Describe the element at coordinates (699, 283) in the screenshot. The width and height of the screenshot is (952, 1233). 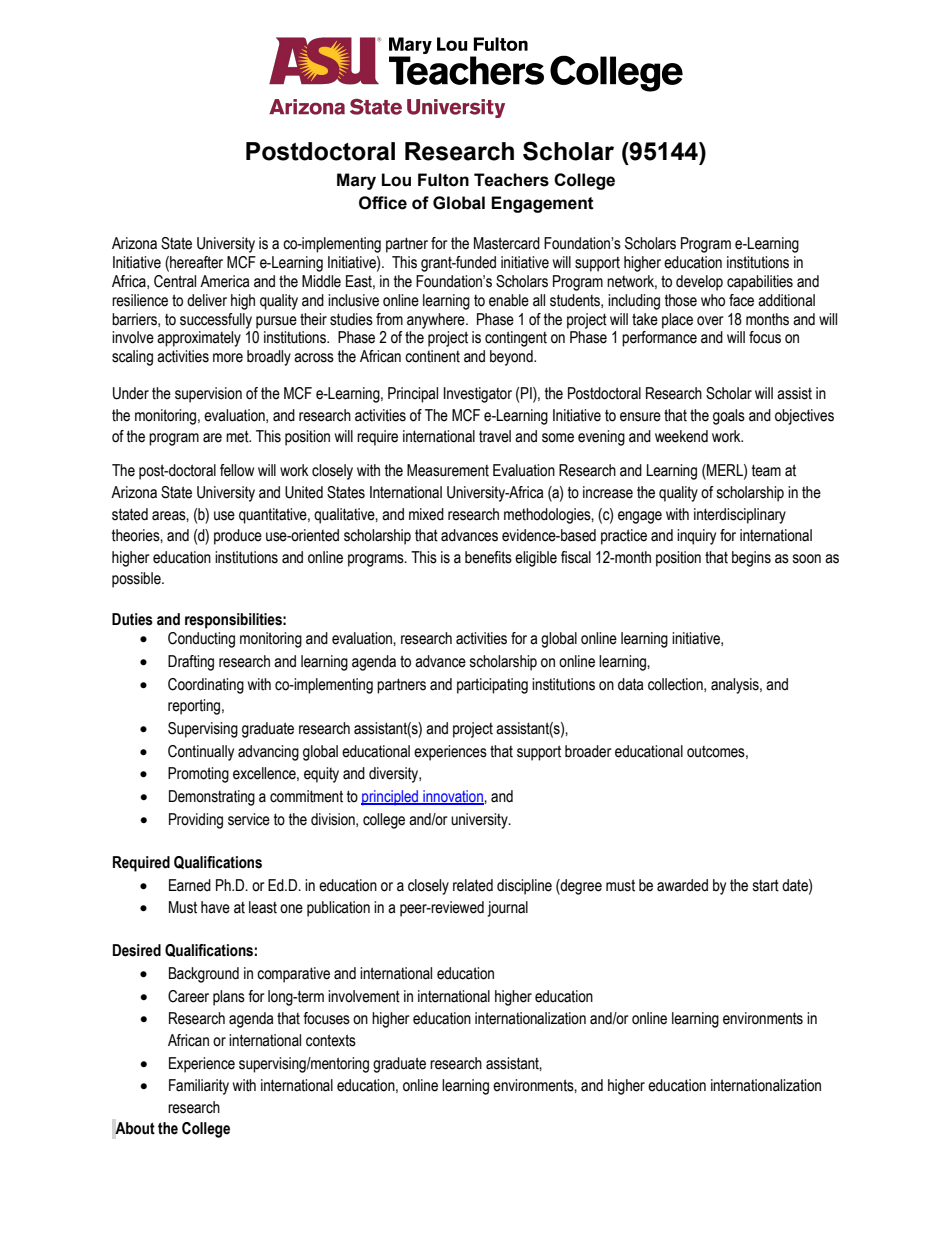
I see `develop` at that location.
